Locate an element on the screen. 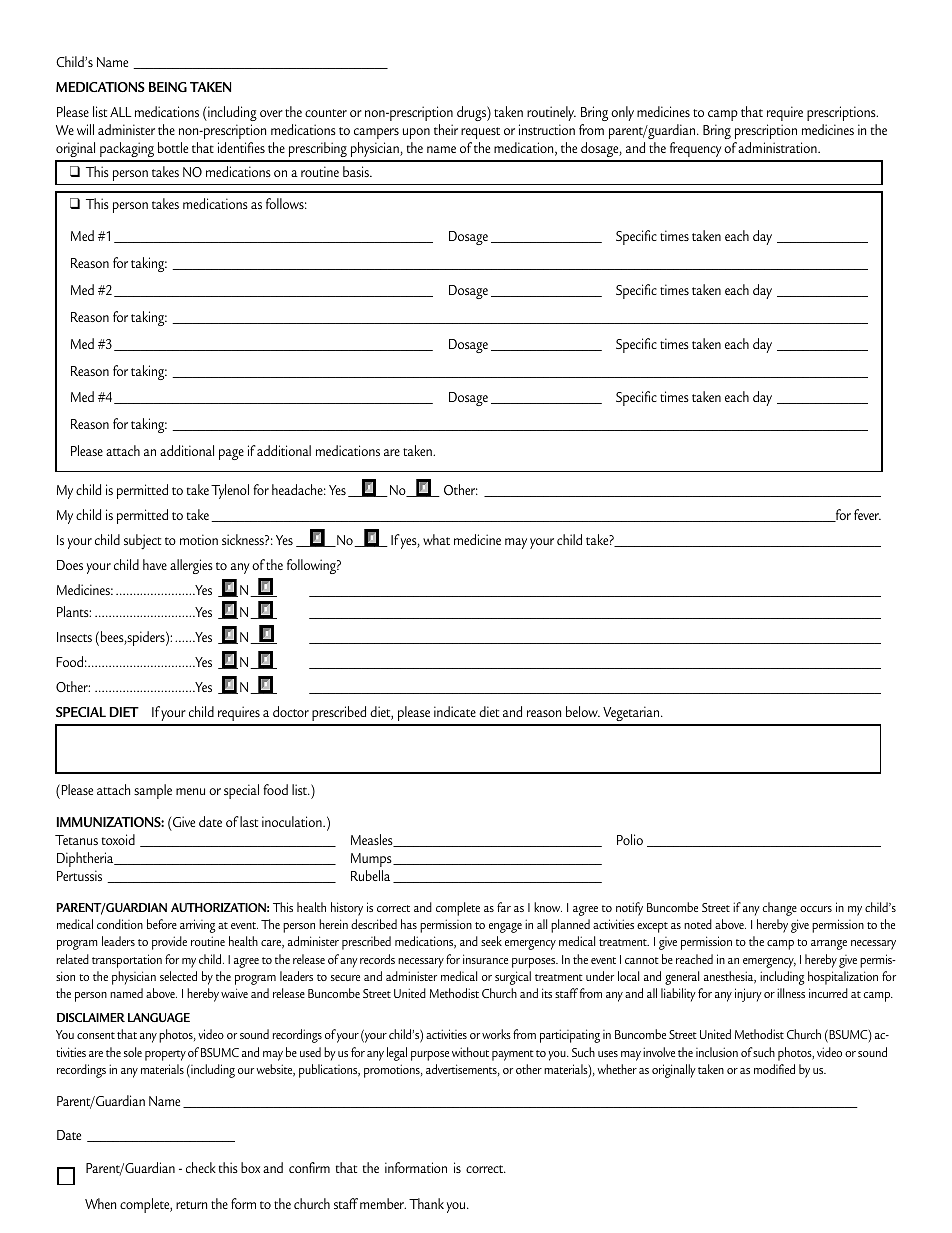  modified is located at coordinates (774, 1069).
